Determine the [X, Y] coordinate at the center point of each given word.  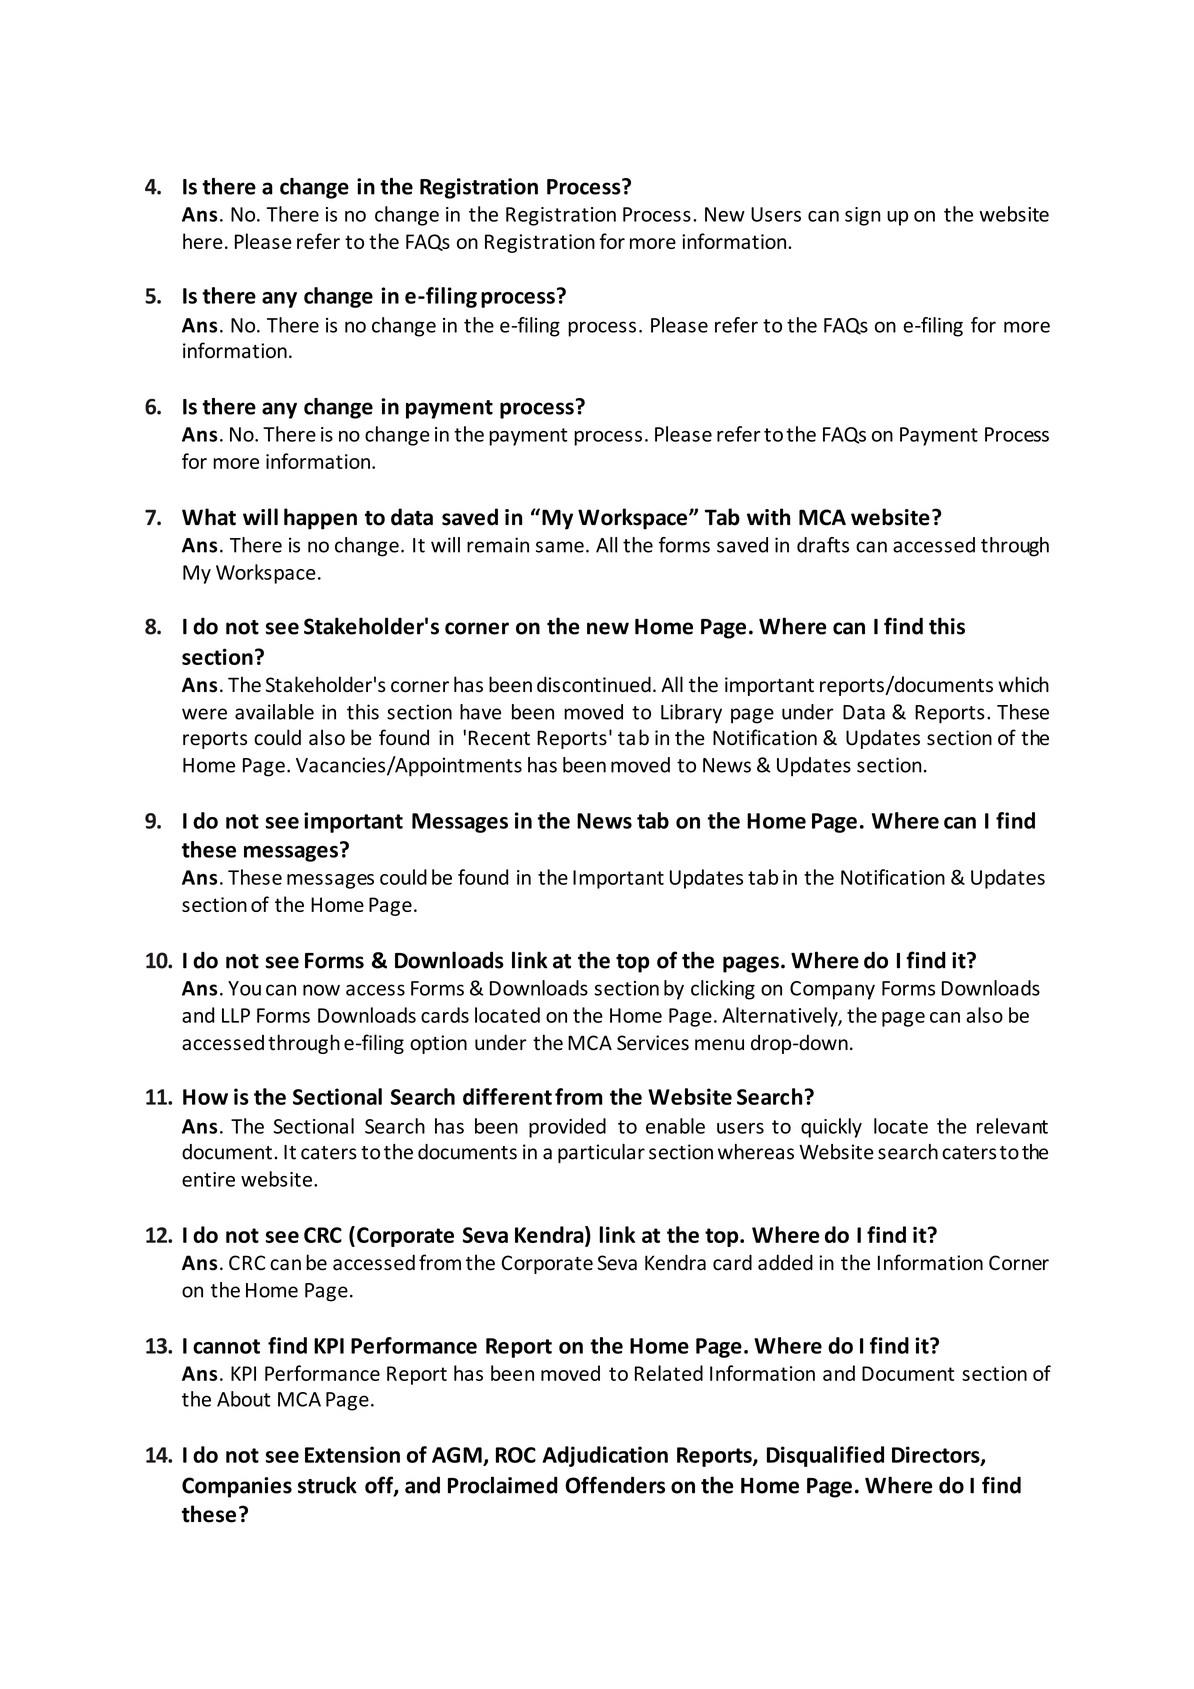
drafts [823, 545]
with [768, 517]
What [209, 517]
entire [208, 1179]
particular [601, 1153]
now [321, 990]
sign [863, 216]
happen [320, 519]
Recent [499, 738]
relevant [1012, 1126]
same [560, 547]
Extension [352, 1454]
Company [832, 990]
